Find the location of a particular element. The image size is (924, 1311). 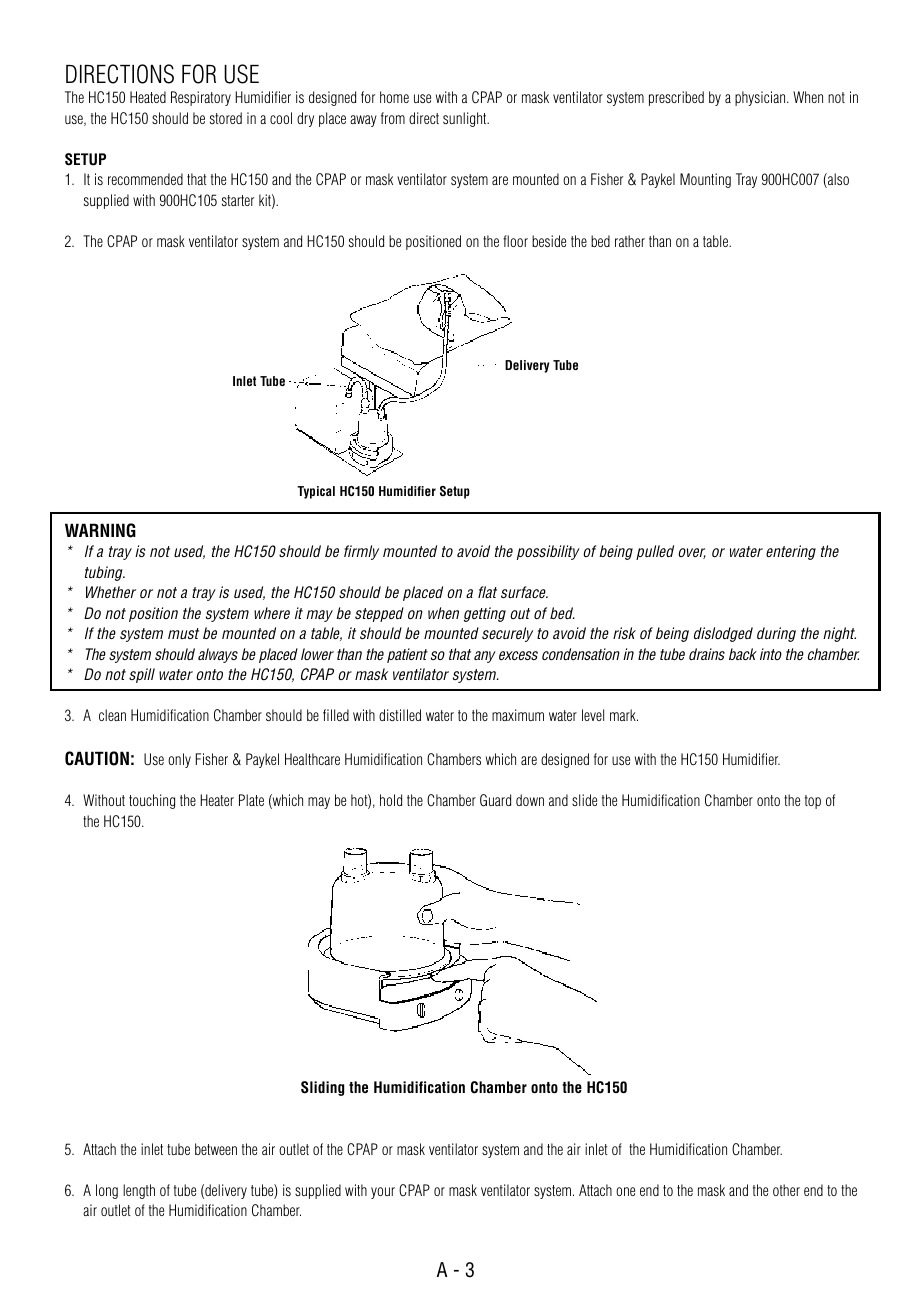

your is located at coordinates (383, 1193).
